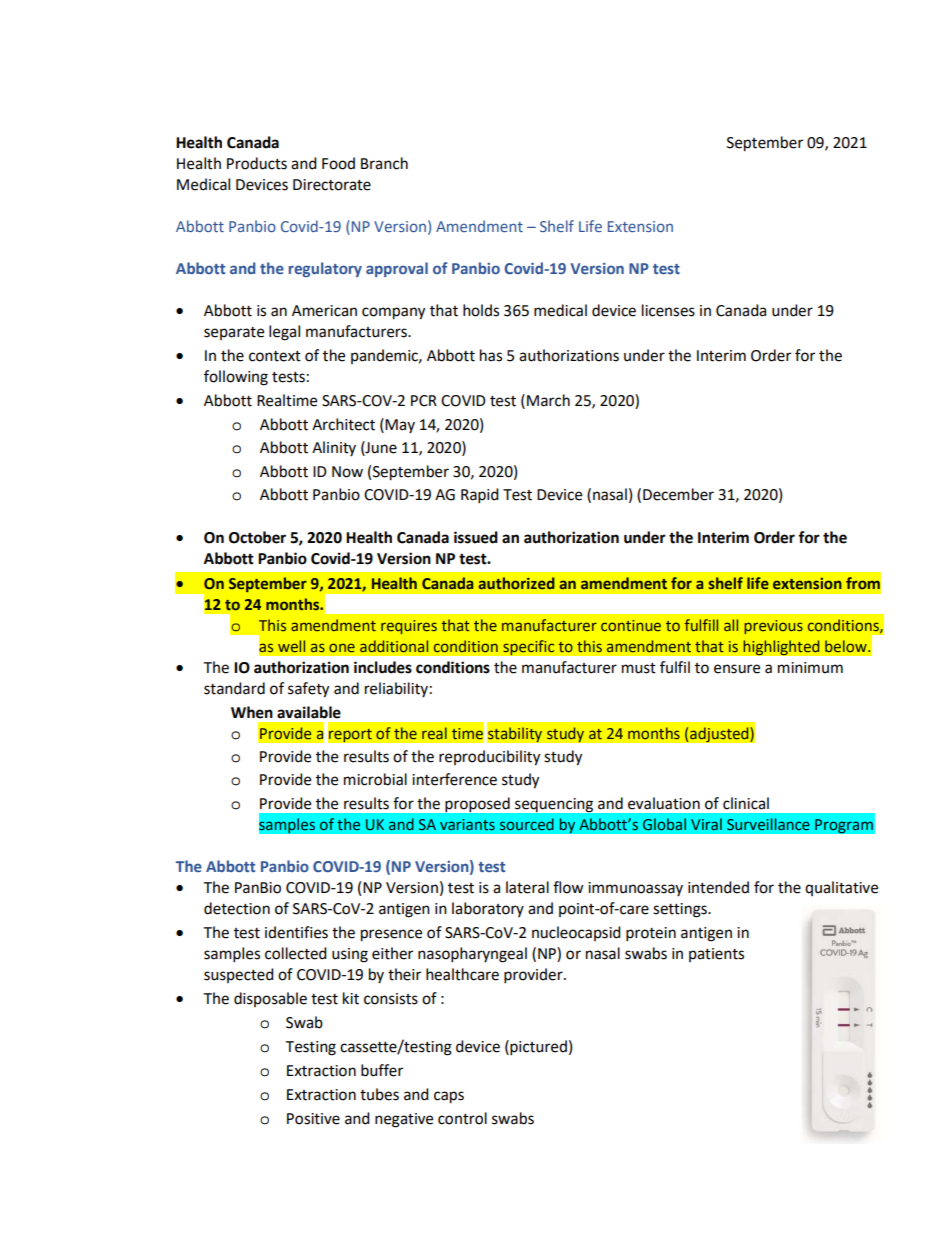 Image resolution: width=952 pixels, height=1233 pixels. I want to click on Architect, so click(343, 424).
